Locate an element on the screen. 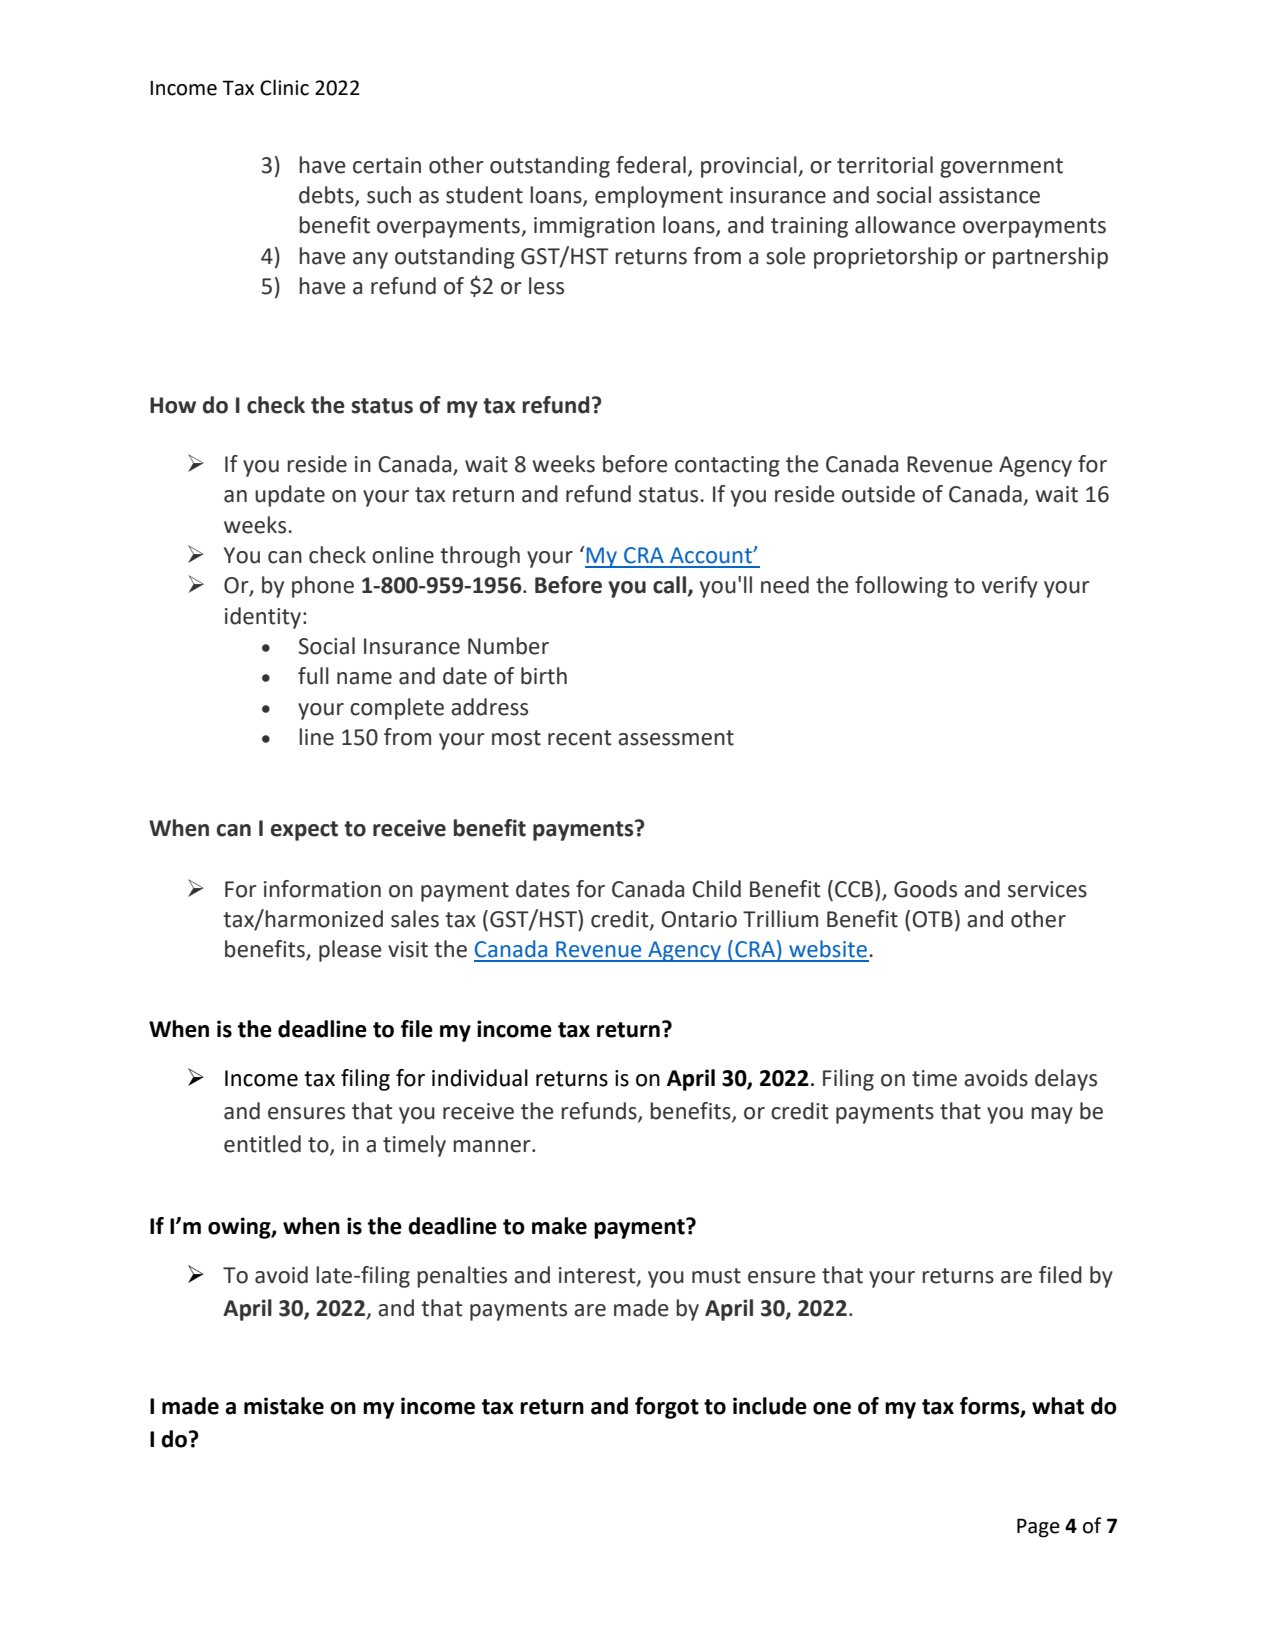 The height and width of the screenshot is (1640, 1267). federal is located at coordinates (651, 165).
